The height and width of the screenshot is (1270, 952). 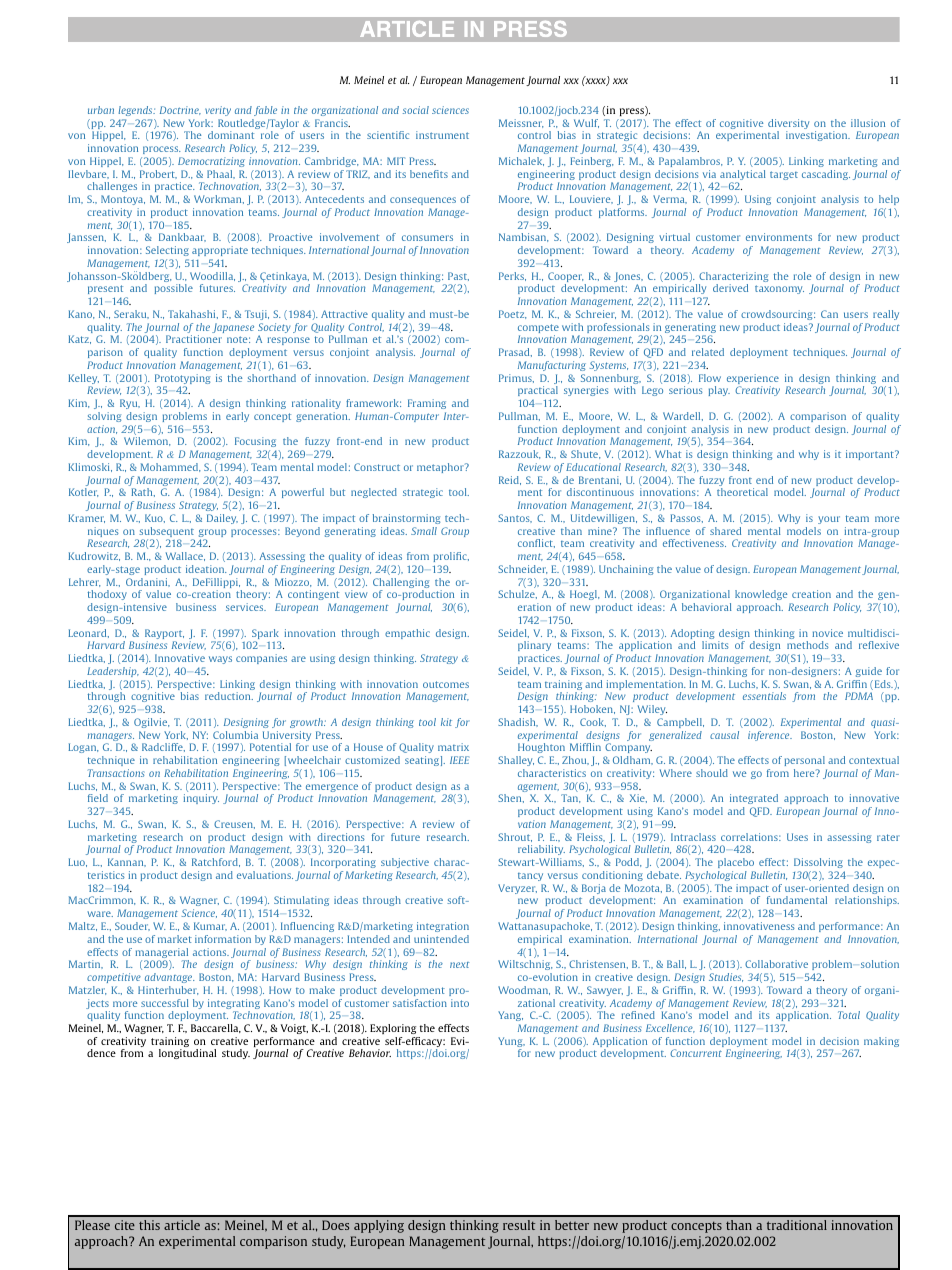 What do you see at coordinates (797, 1225) in the screenshot?
I see `traditional` at bounding box center [797, 1225].
